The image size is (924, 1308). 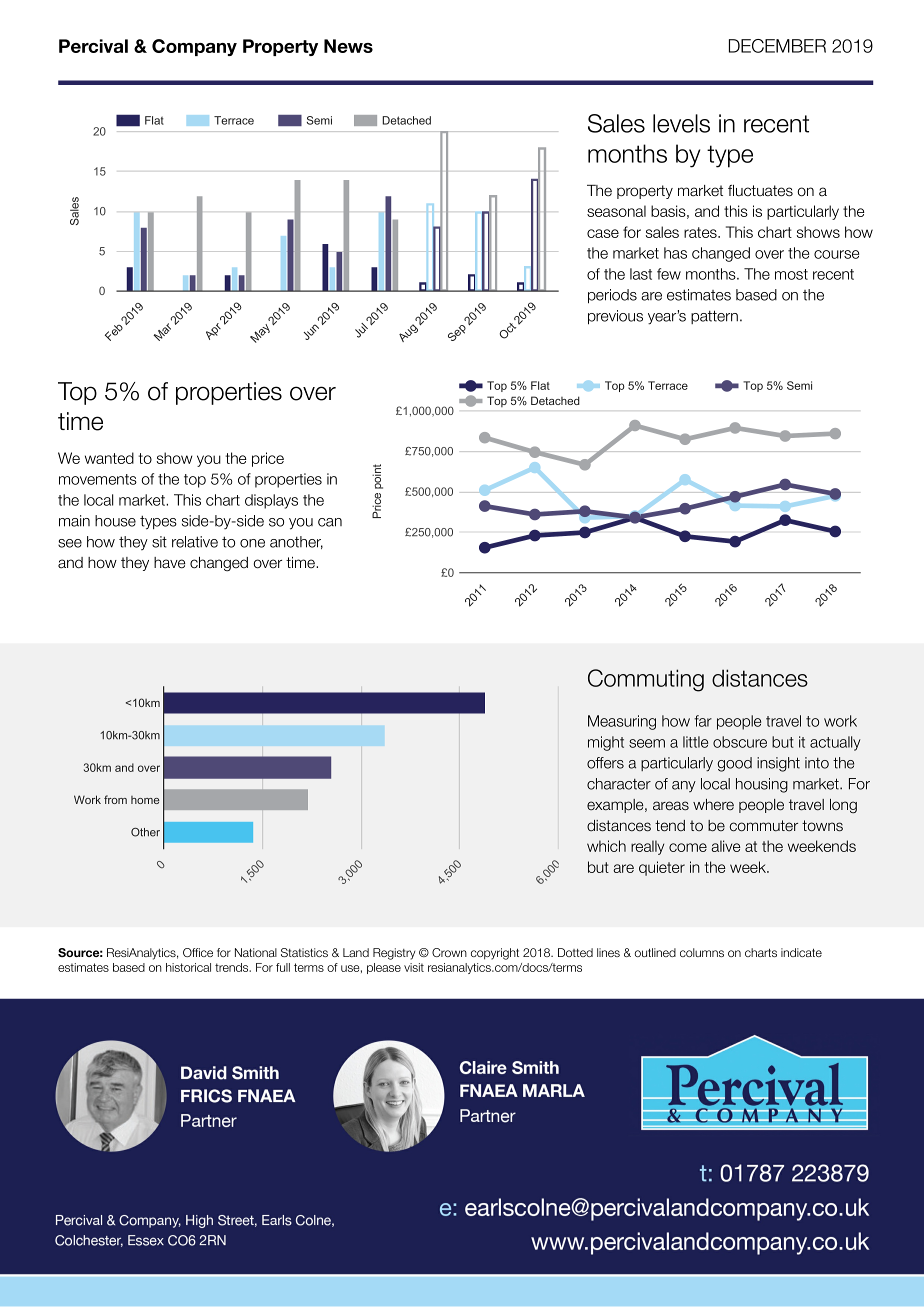 What do you see at coordinates (348, 46) in the page?
I see `News` at bounding box center [348, 46].
